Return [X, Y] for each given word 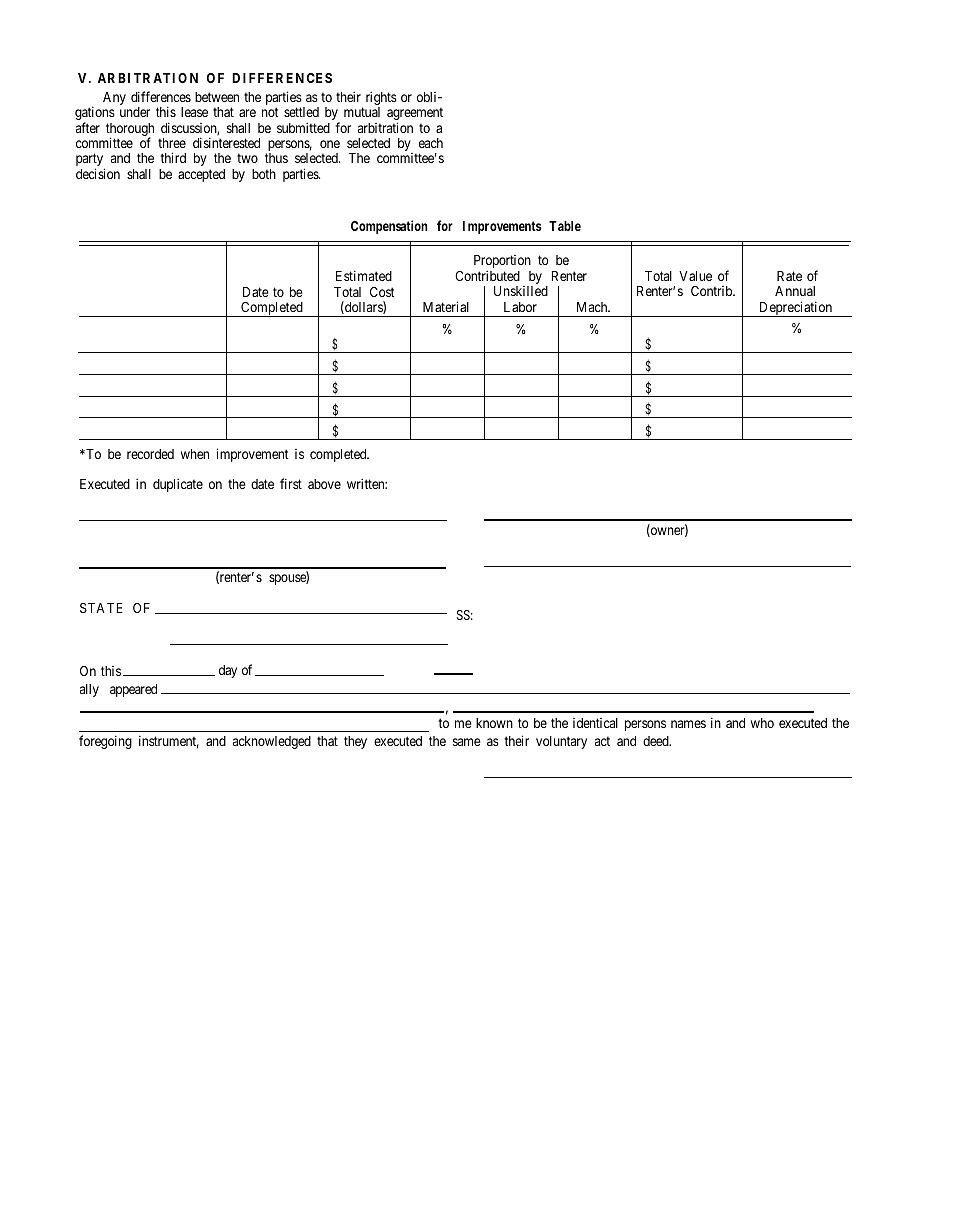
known [494, 723]
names [688, 724]
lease [194, 112]
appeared [133, 690]
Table [565, 226]
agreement [415, 115]
